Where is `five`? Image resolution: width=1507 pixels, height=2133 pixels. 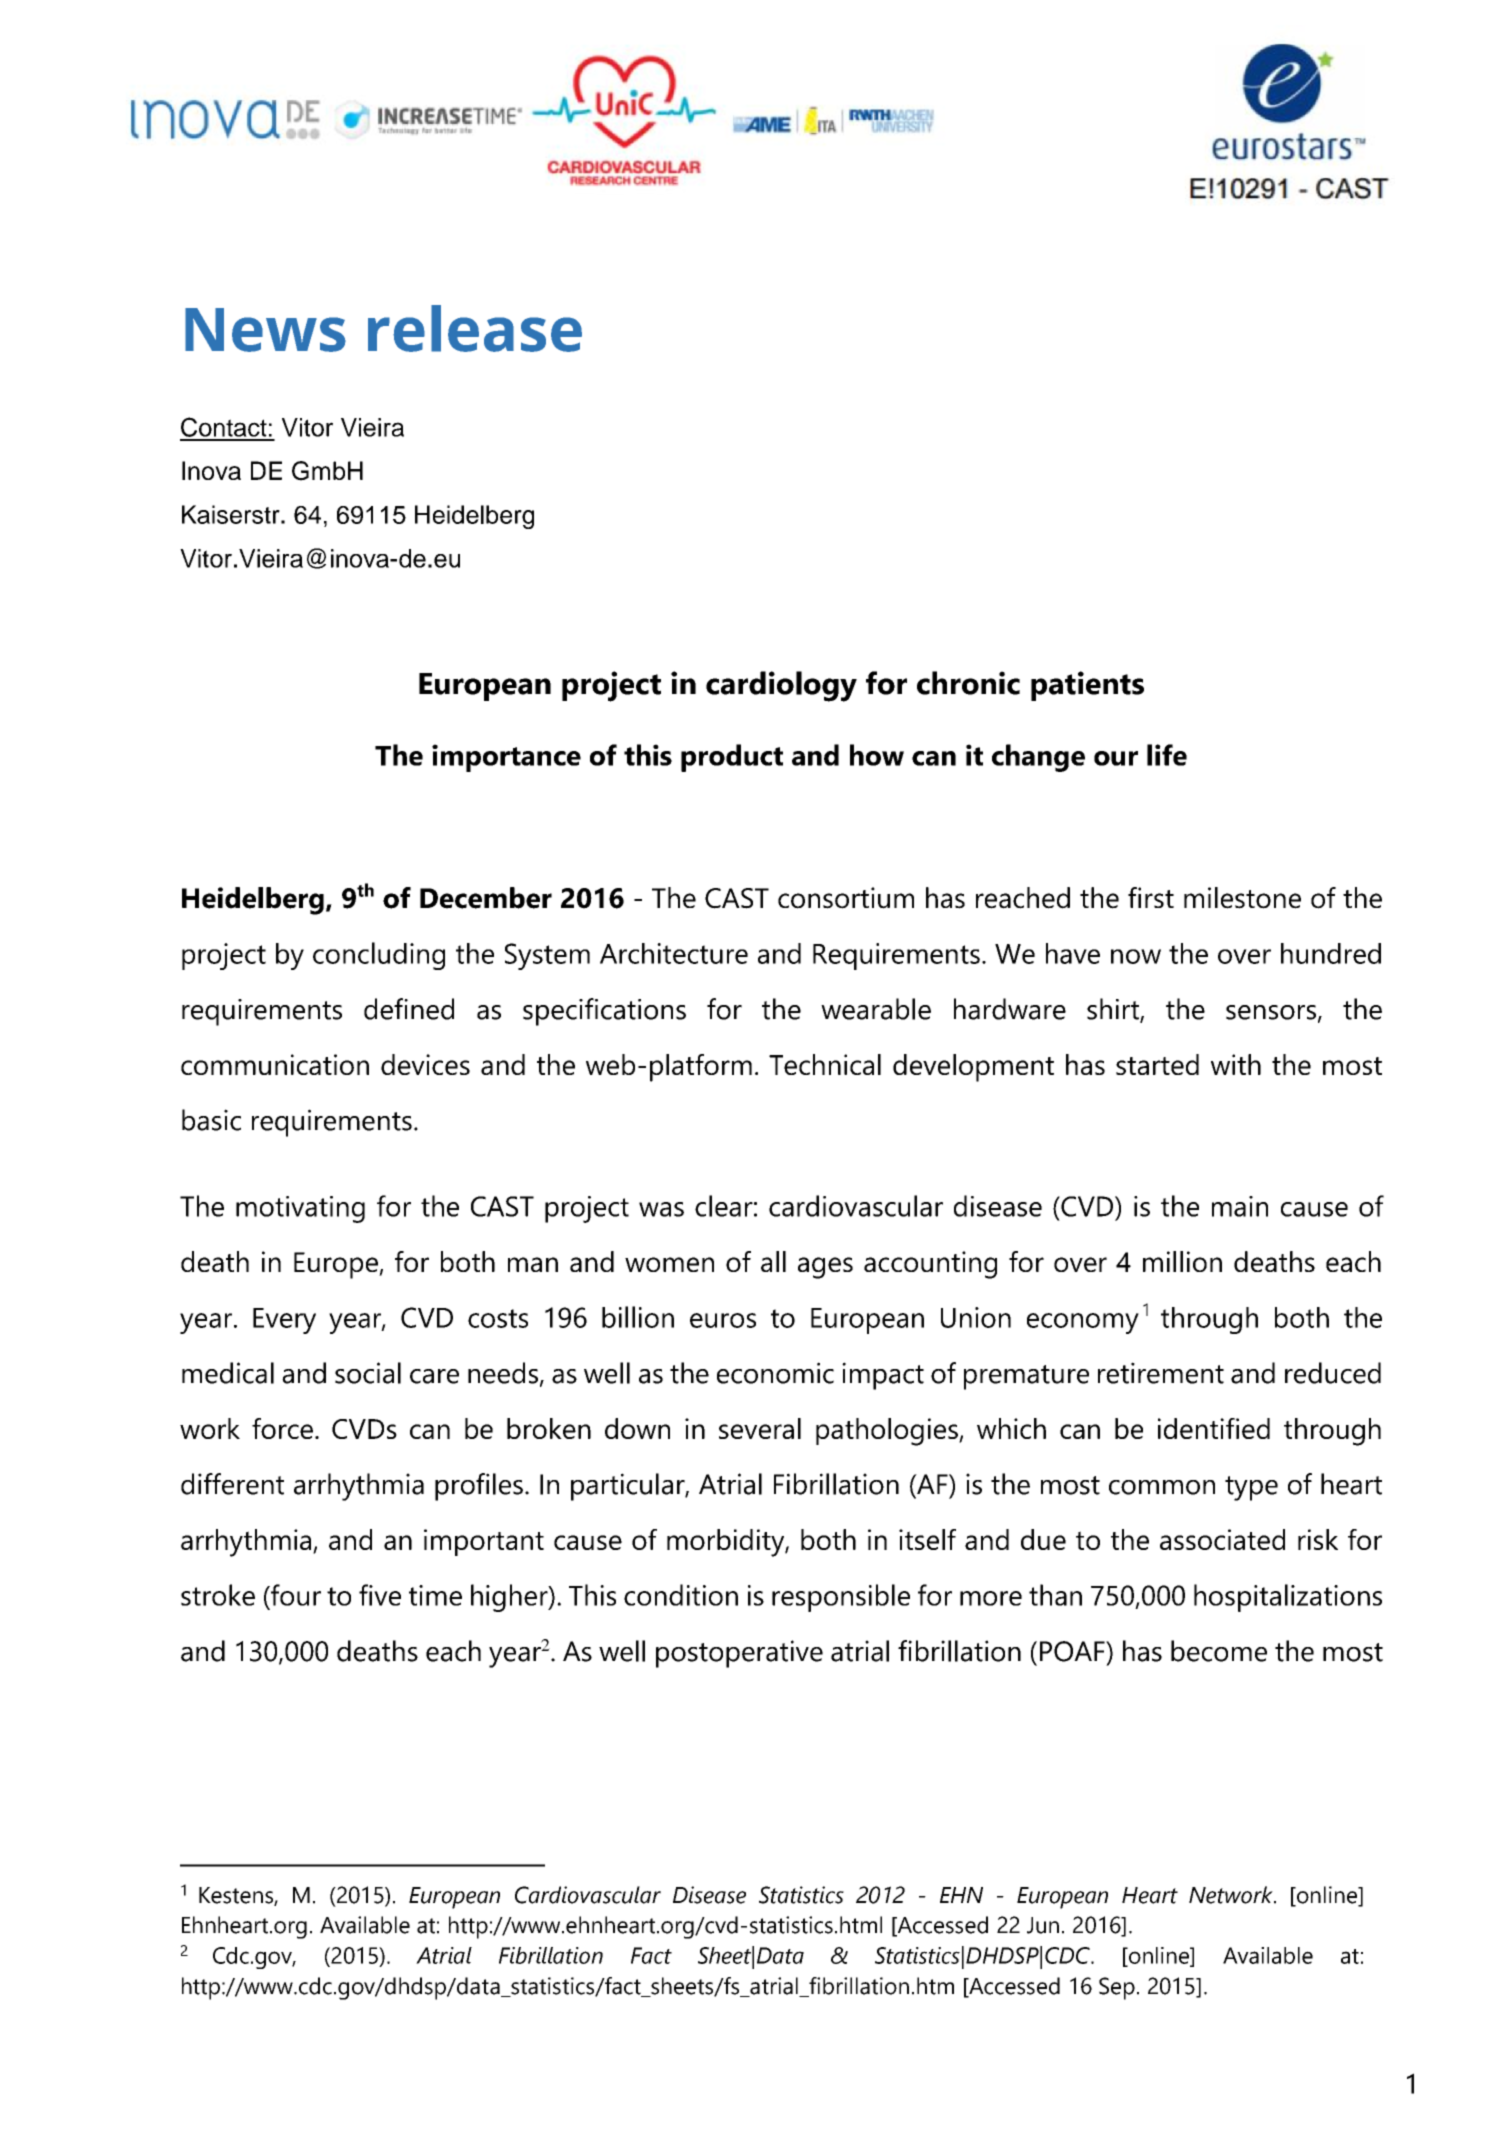 five is located at coordinates (380, 1595).
